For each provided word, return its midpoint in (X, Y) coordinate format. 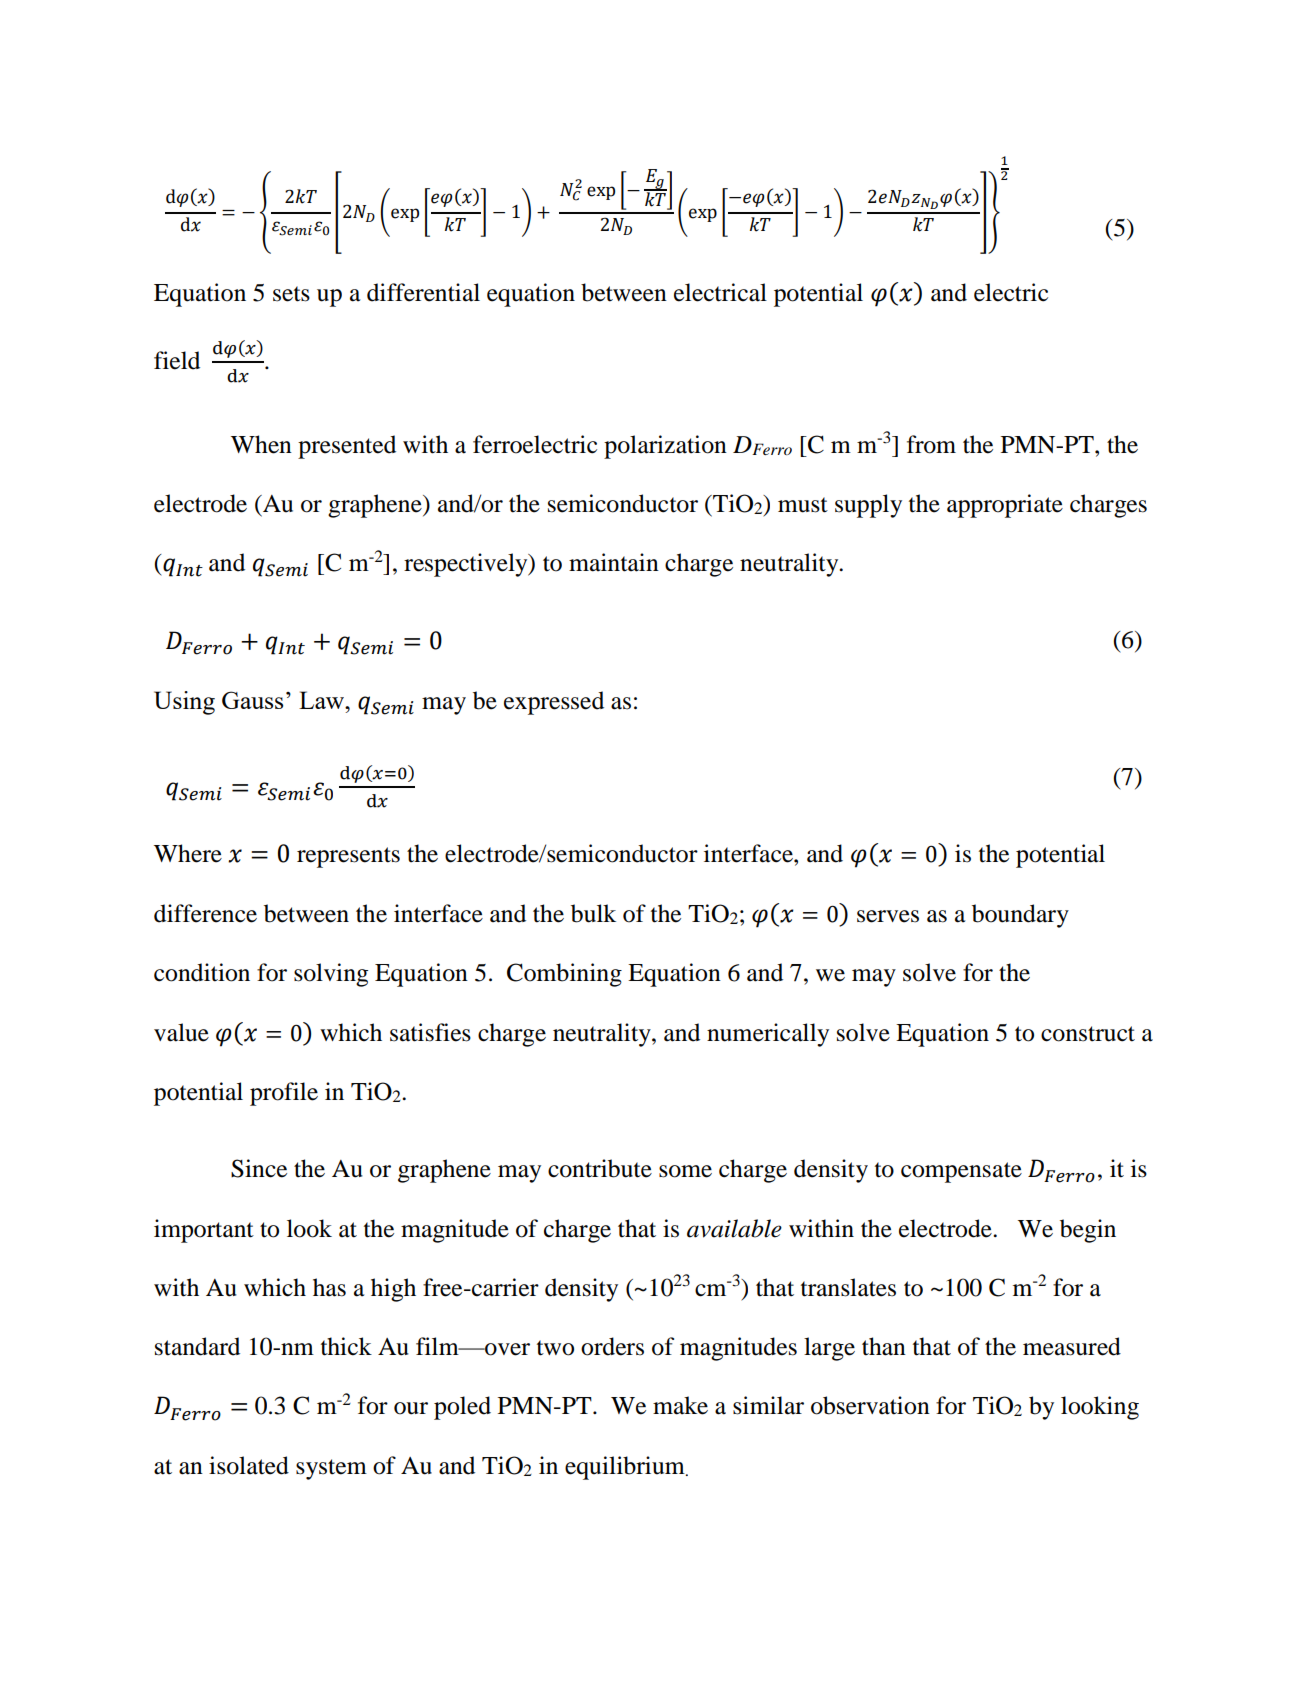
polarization (665, 447)
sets (291, 294)
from (931, 444)
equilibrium (626, 1468)
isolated (249, 1465)
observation (870, 1405)
